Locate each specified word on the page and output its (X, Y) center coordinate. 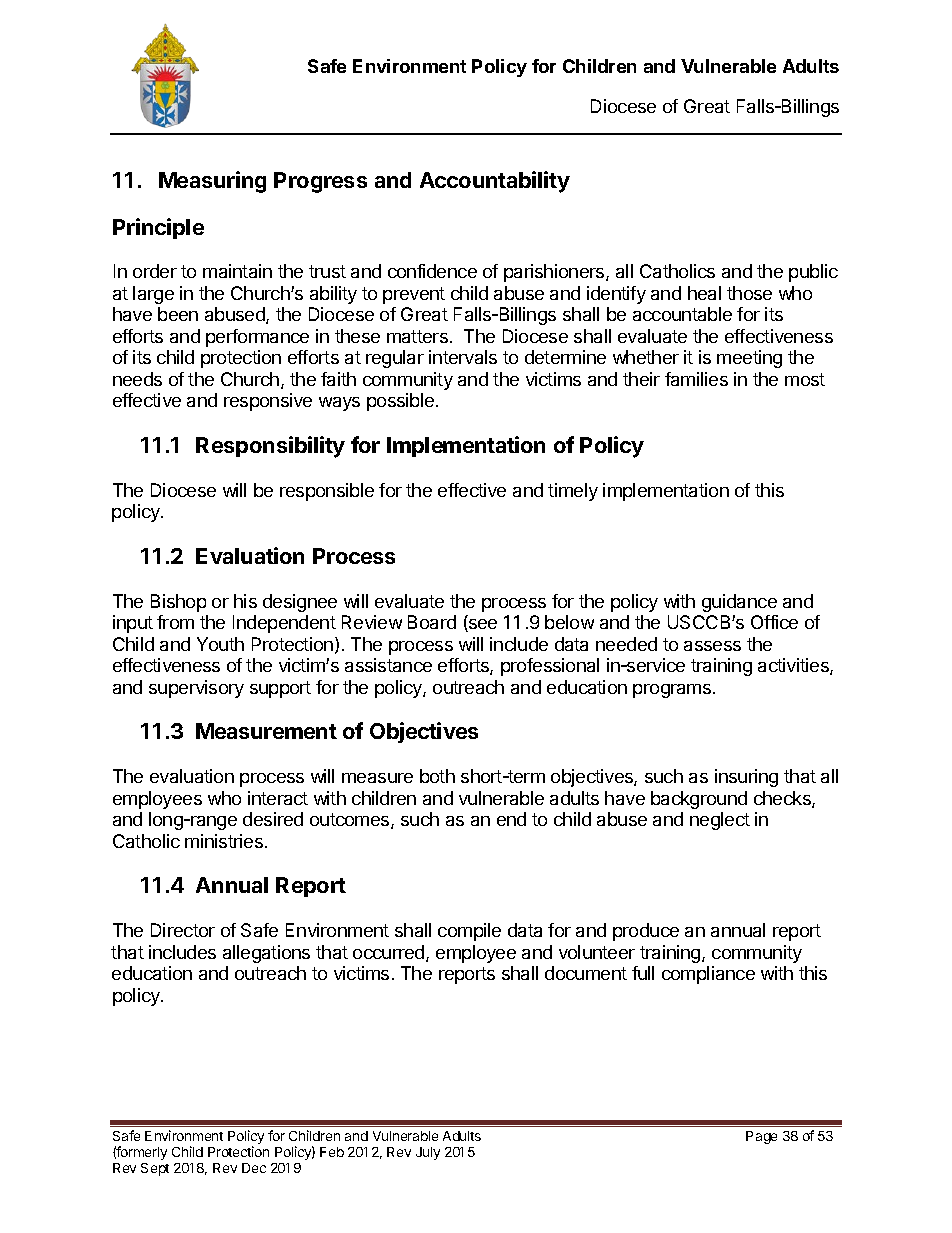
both (437, 776)
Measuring (212, 182)
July (428, 1153)
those (749, 293)
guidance (739, 603)
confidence (432, 271)
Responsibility (270, 447)
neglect (720, 821)
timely (573, 492)
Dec (254, 1168)
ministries (224, 841)
